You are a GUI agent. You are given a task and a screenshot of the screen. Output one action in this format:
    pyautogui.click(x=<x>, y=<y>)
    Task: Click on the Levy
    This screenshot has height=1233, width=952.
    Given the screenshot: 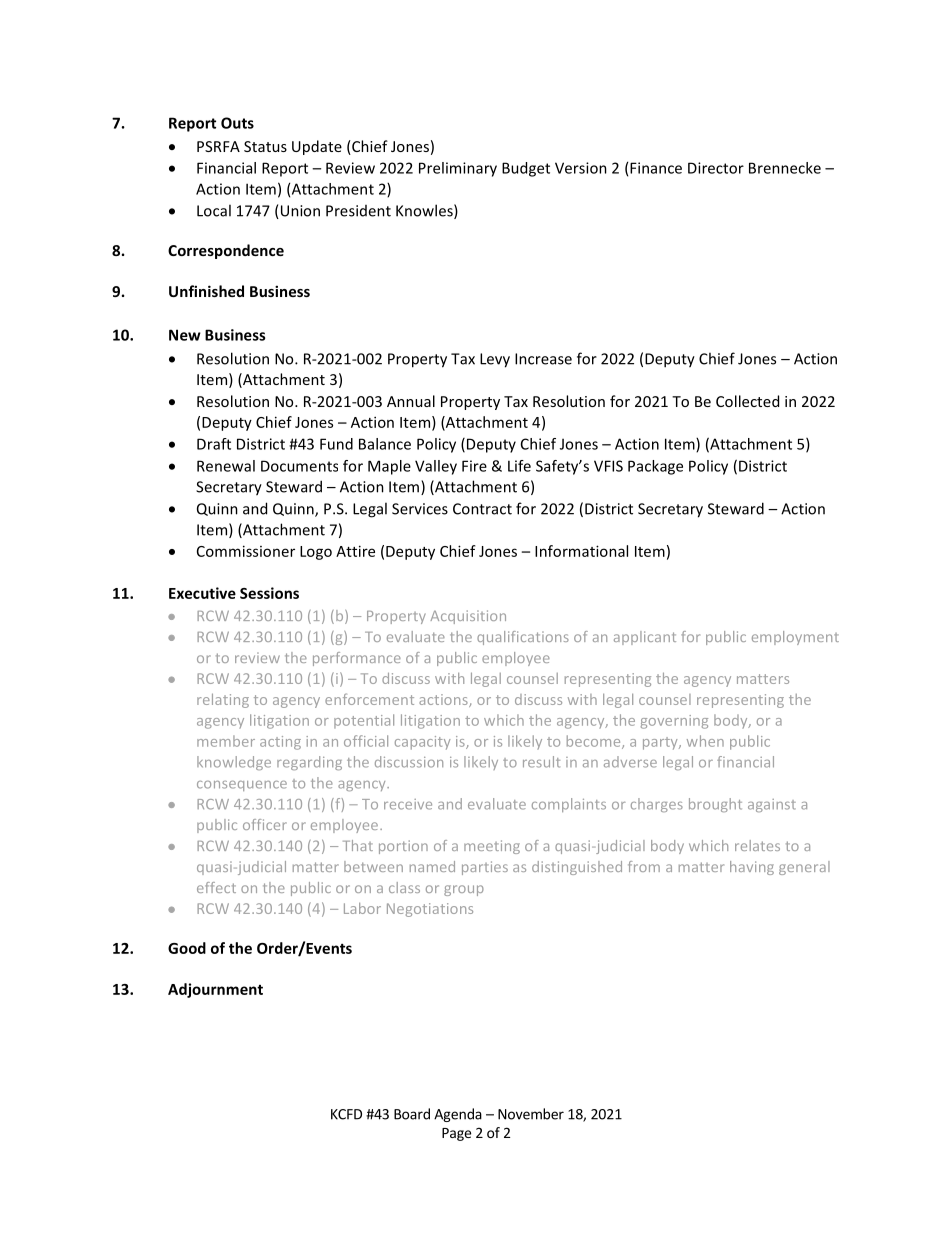 What is the action you would take?
    pyautogui.click(x=495, y=360)
